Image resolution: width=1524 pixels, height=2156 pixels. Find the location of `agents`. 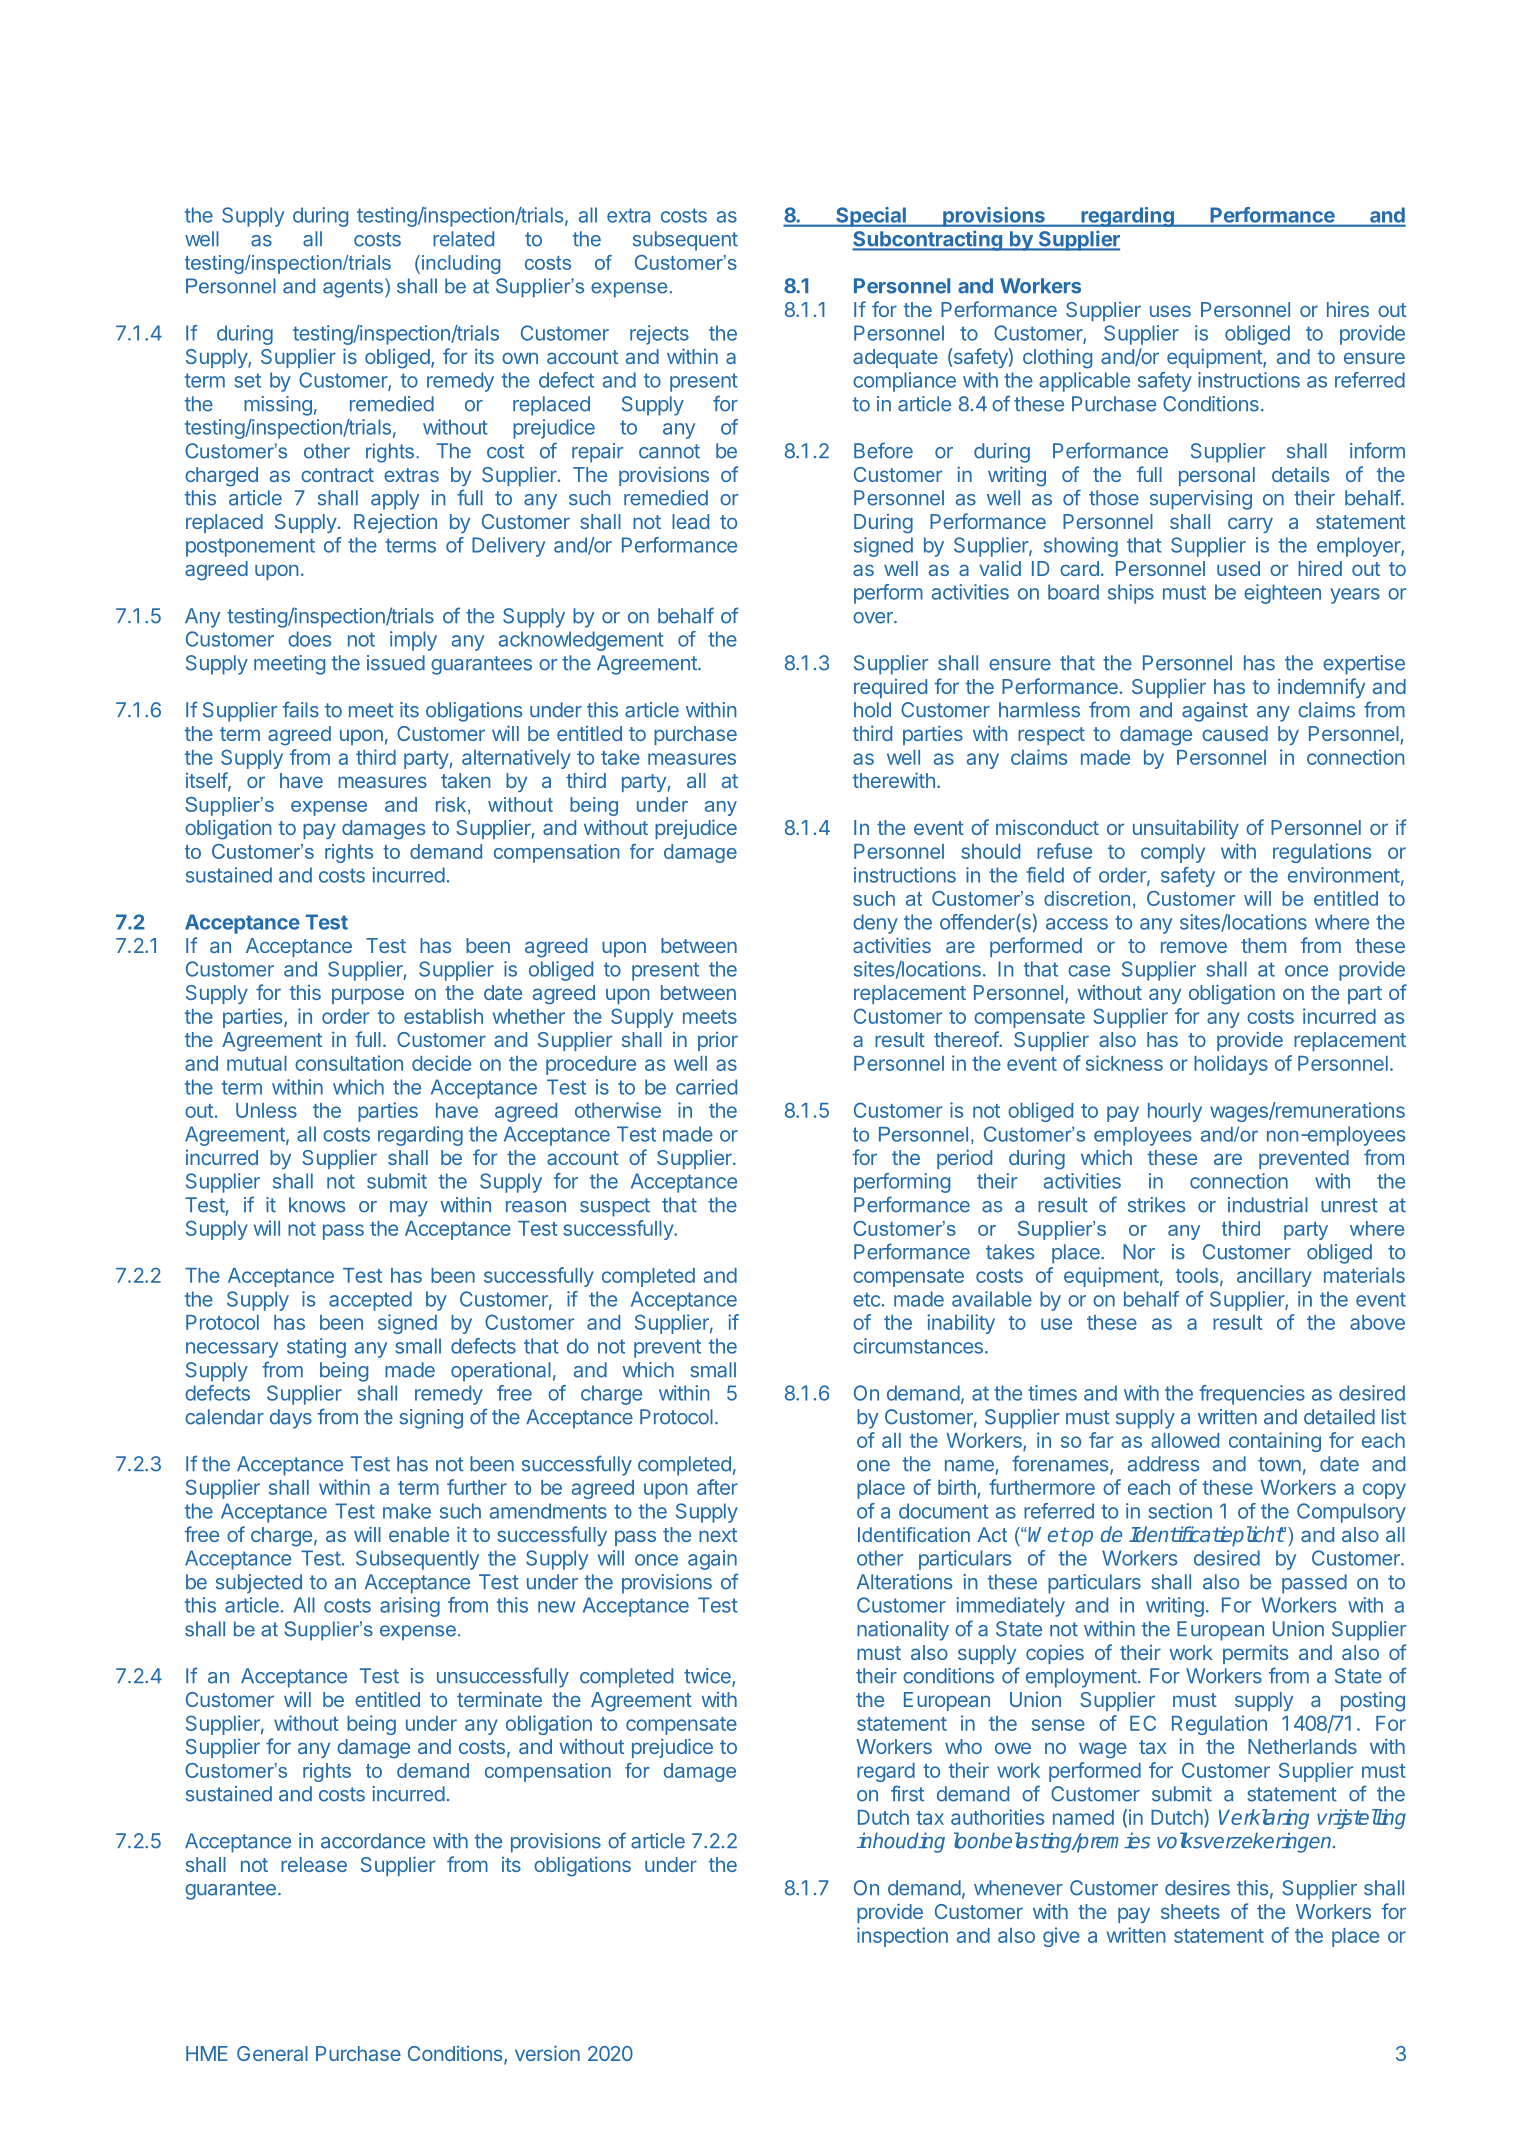

agents is located at coordinates (353, 288).
